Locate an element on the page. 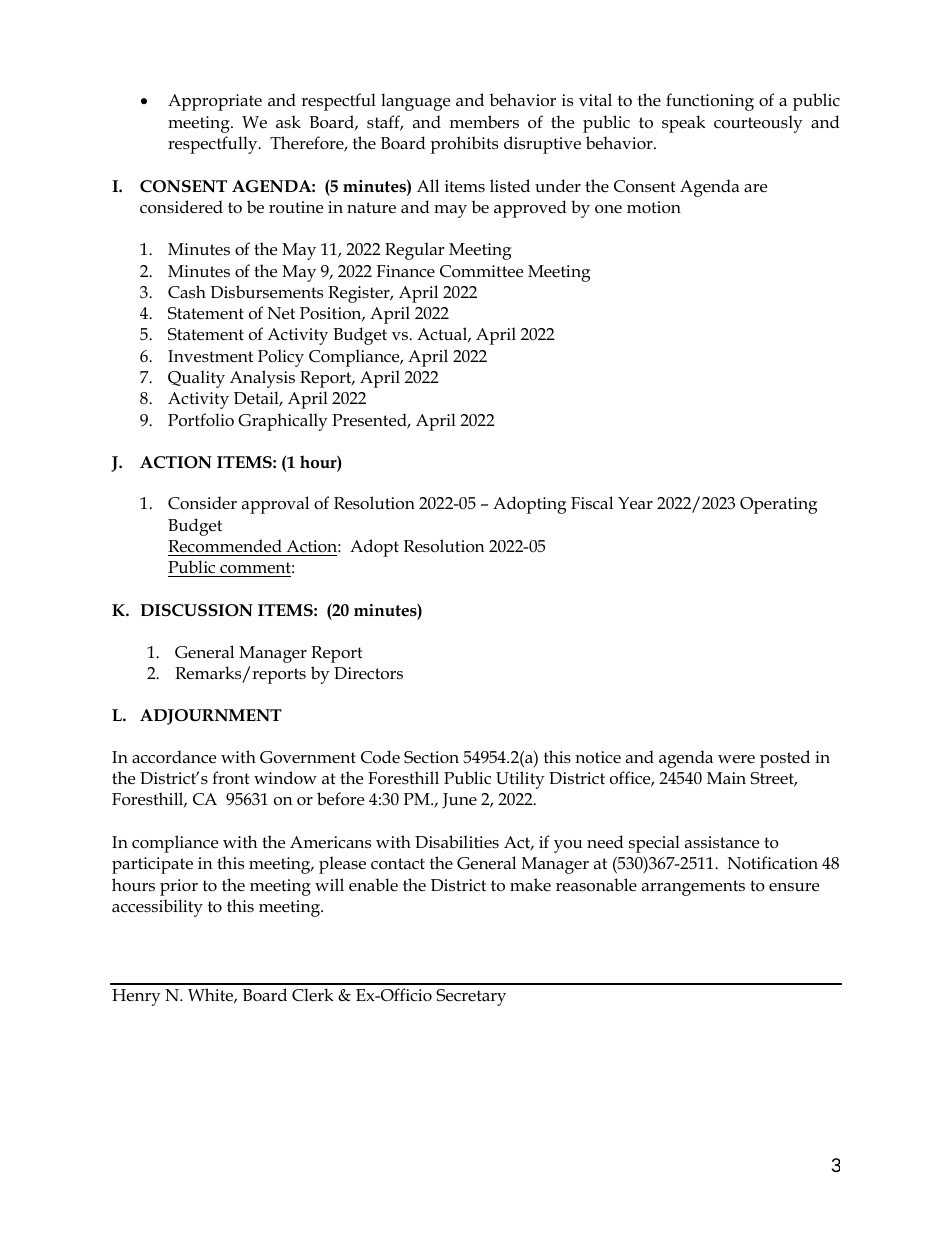 The height and width of the document is (1233, 952). speak is located at coordinates (684, 124).
